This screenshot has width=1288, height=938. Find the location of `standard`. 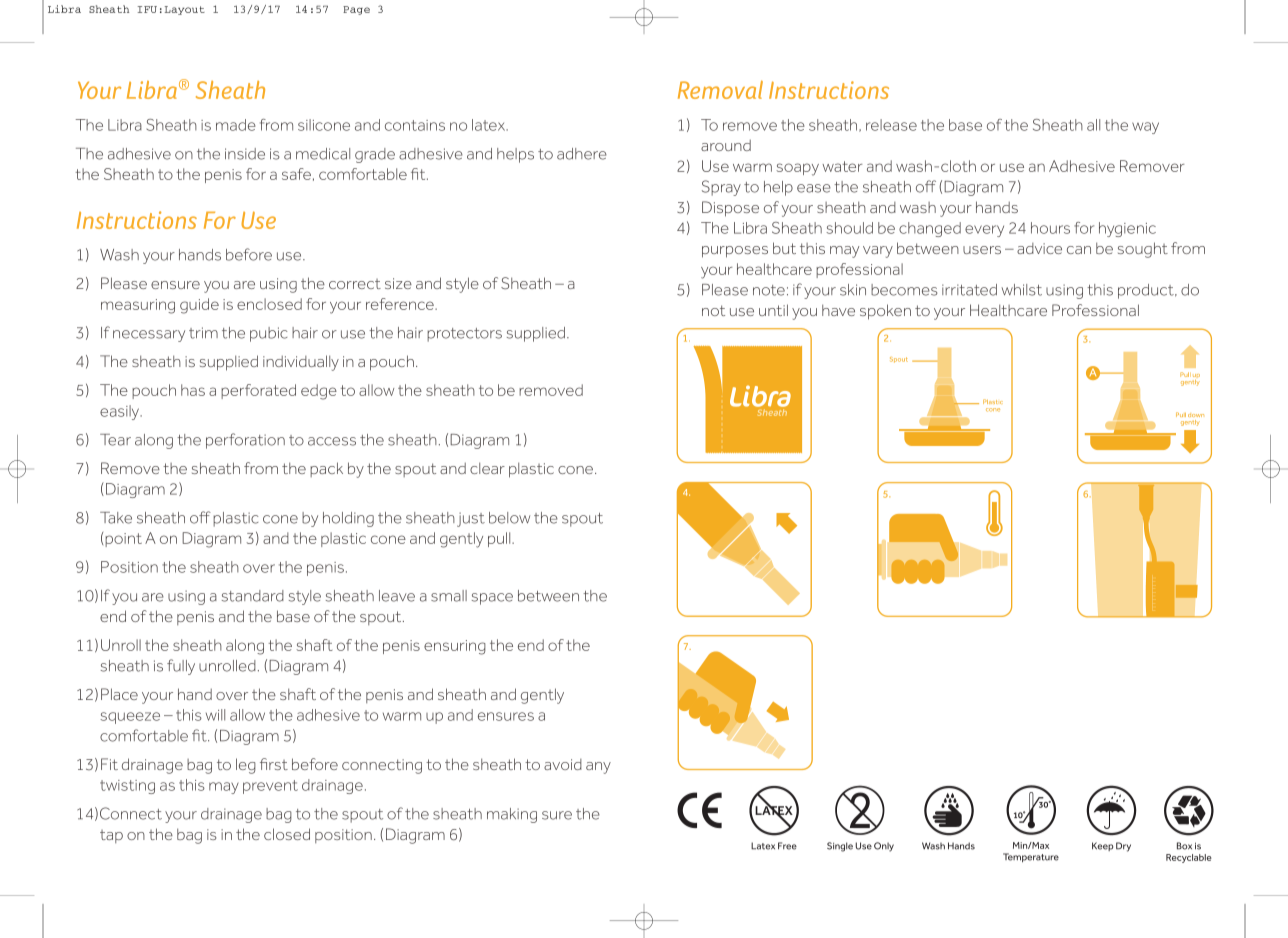

standard is located at coordinates (253, 596).
